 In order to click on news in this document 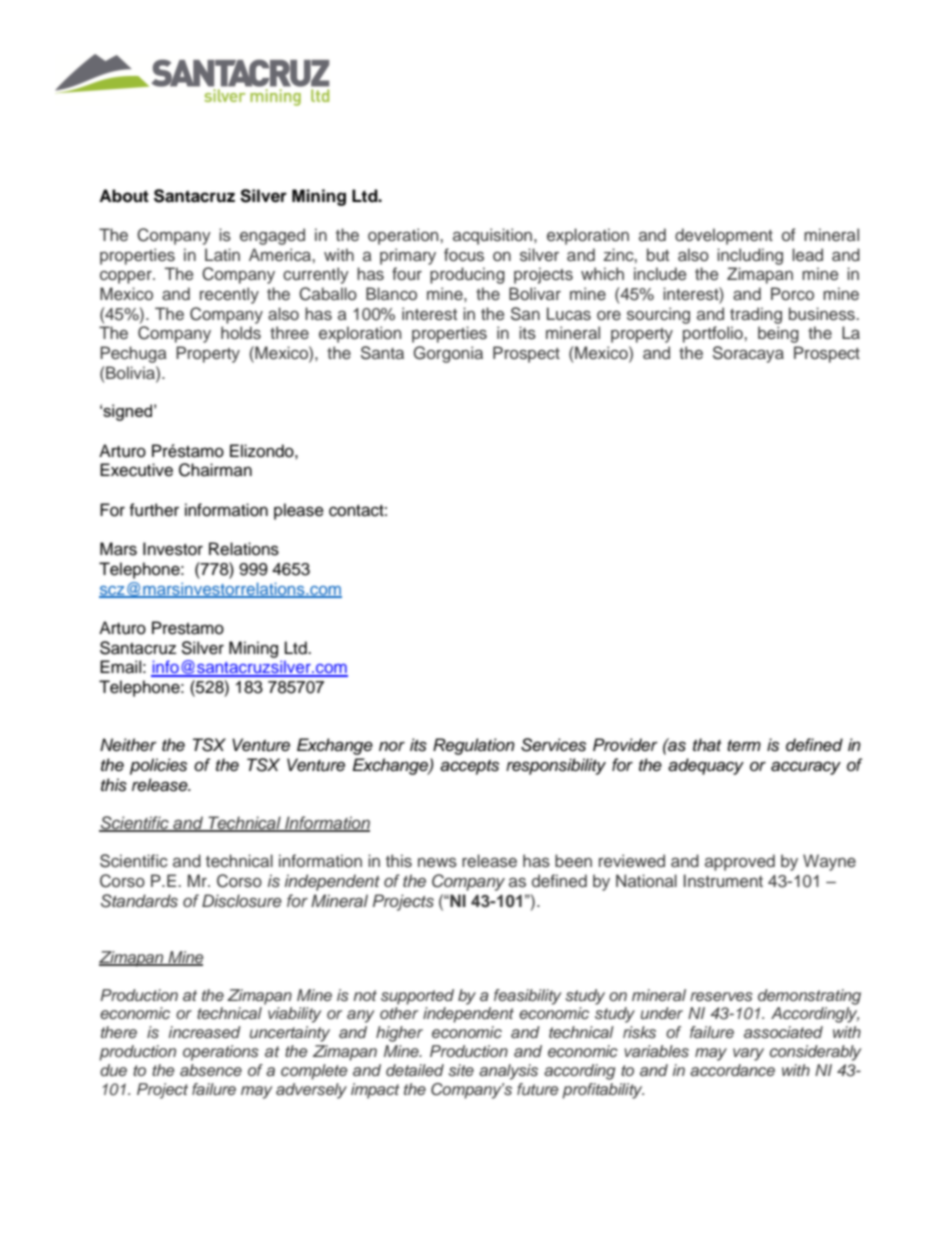, I will do `click(437, 862)`.
